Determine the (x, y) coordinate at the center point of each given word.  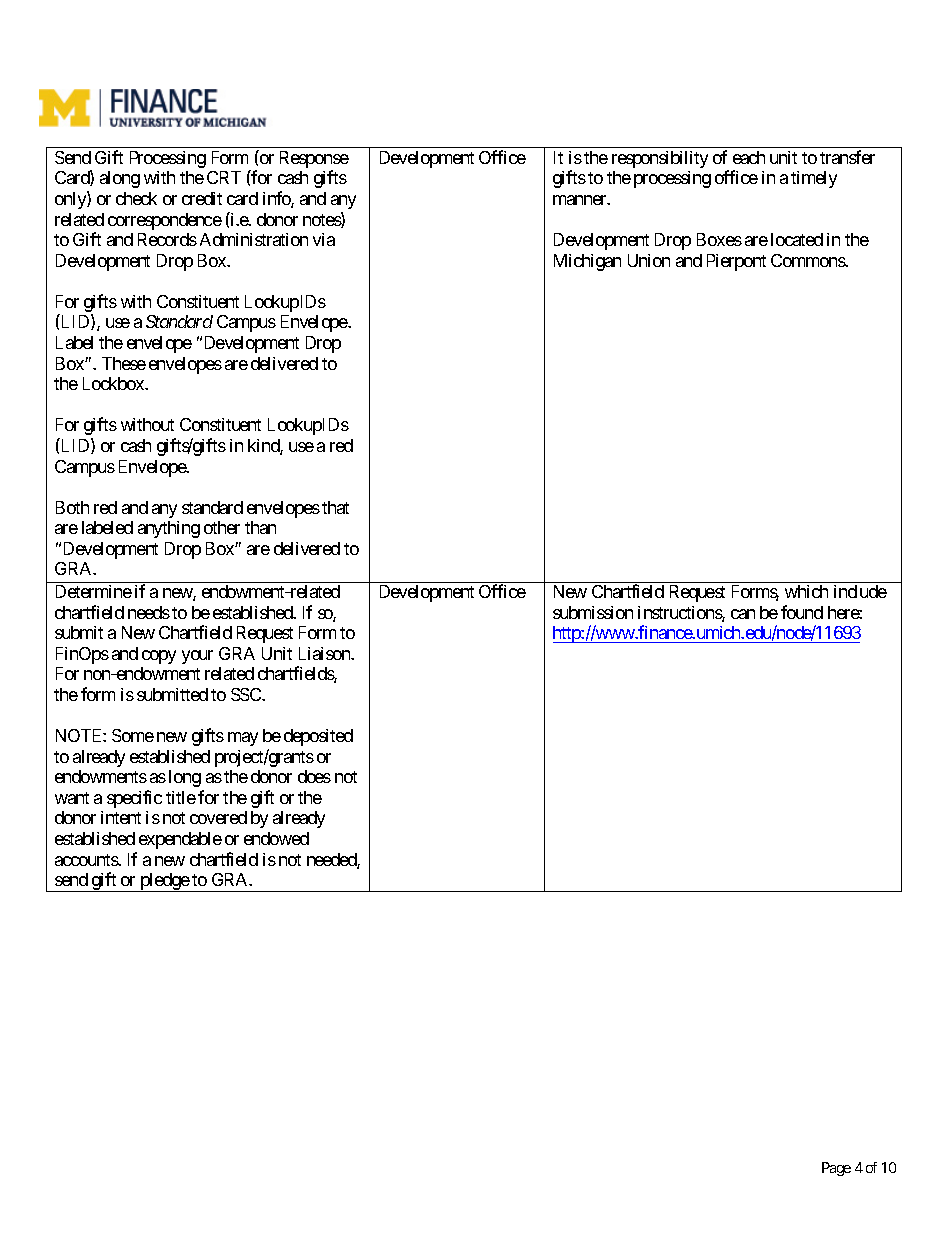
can (743, 614)
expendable (180, 840)
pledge (164, 882)
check (136, 198)
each (749, 157)
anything (169, 529)
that (335, 507)
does (314, 776)
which (806, 591)
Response (314, 161)
